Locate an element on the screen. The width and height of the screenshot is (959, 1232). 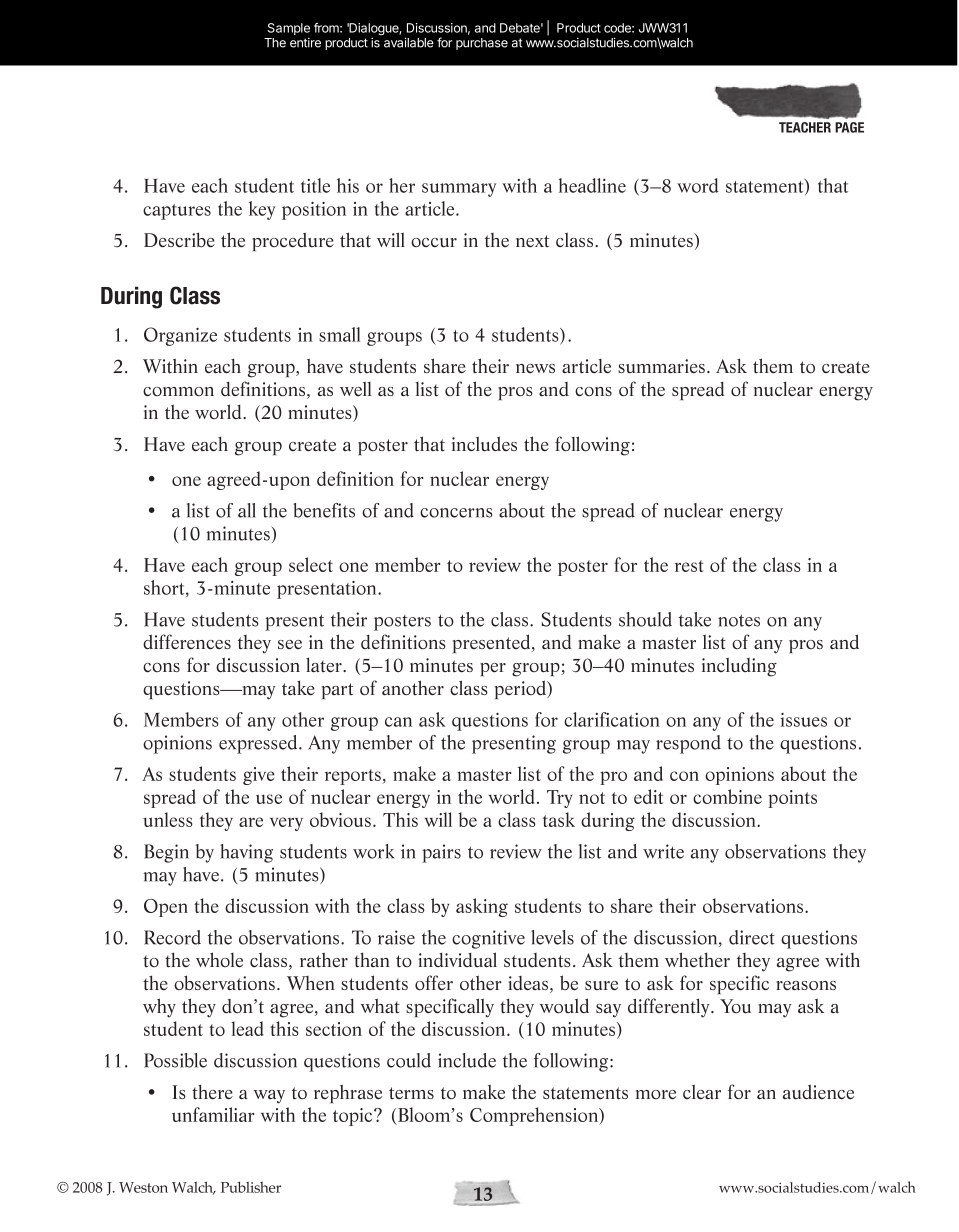
asking is located at coordinates (482, 907).
